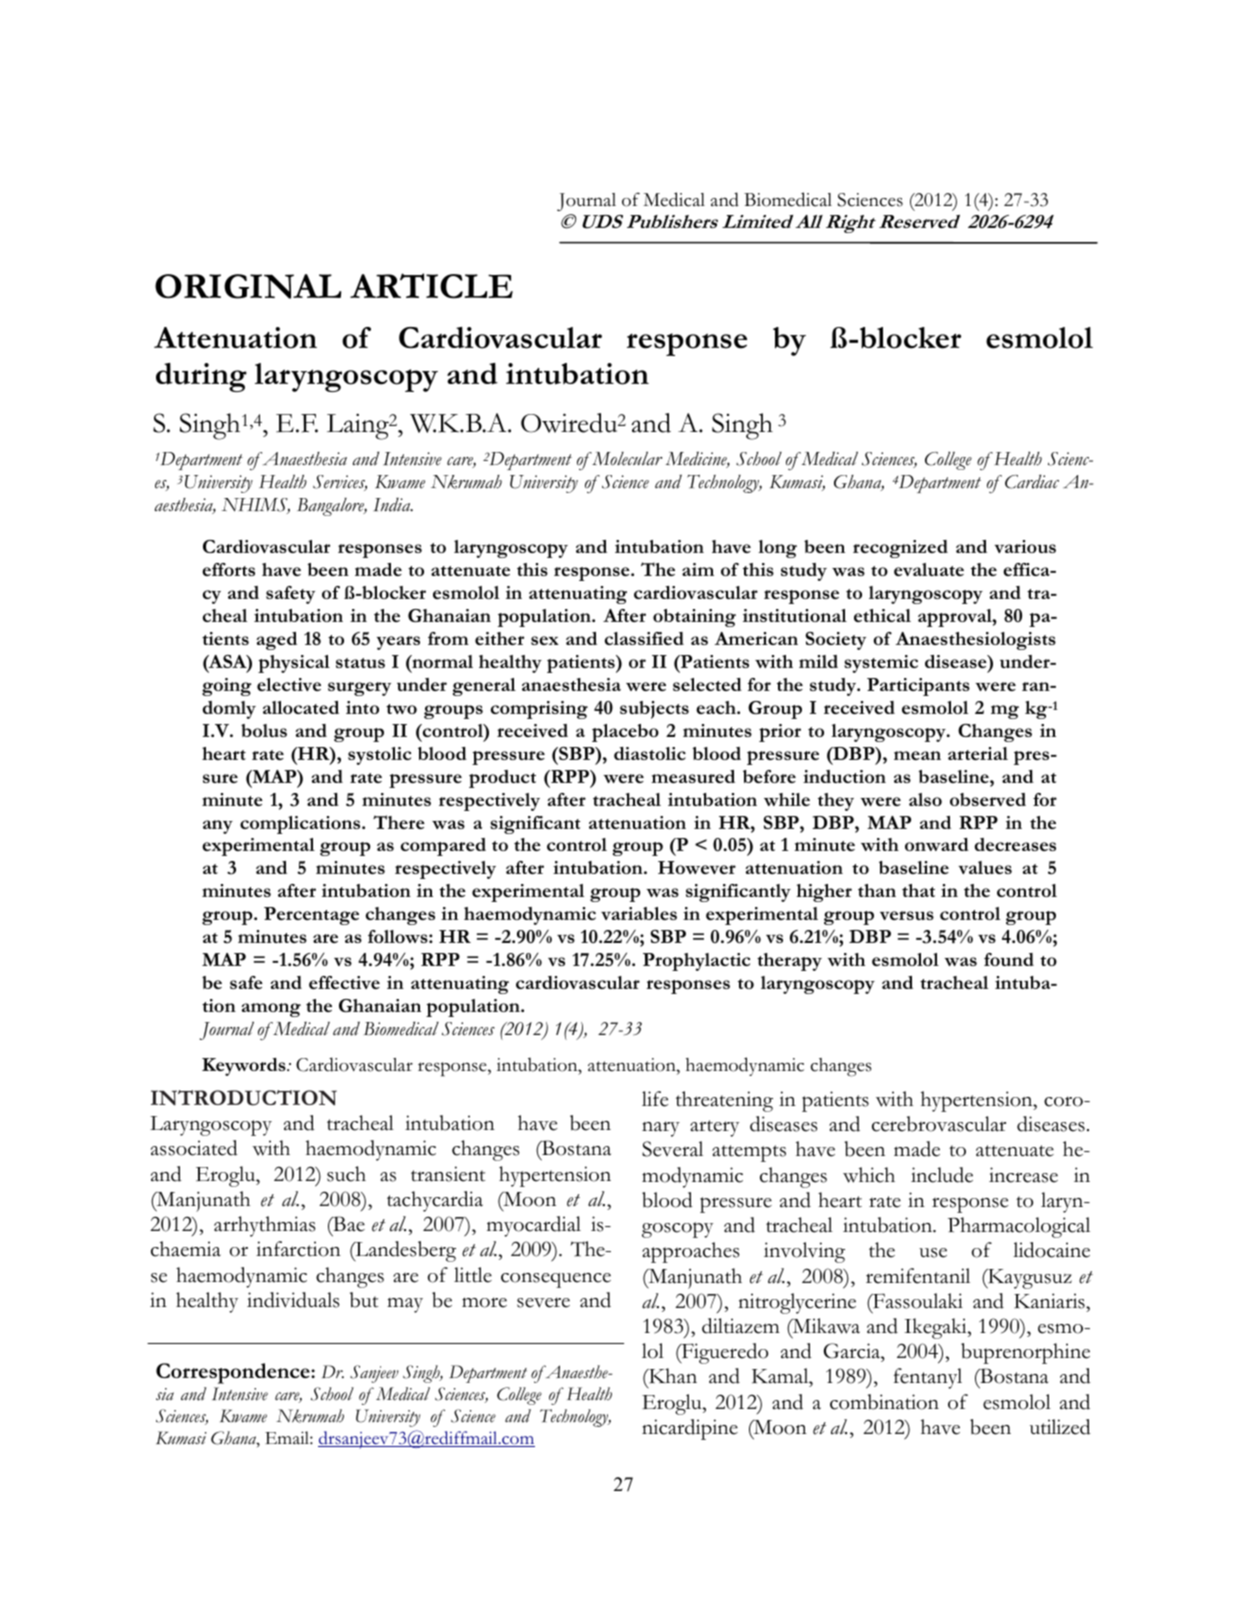  I want to click on Khan, so click(672, 1377).
